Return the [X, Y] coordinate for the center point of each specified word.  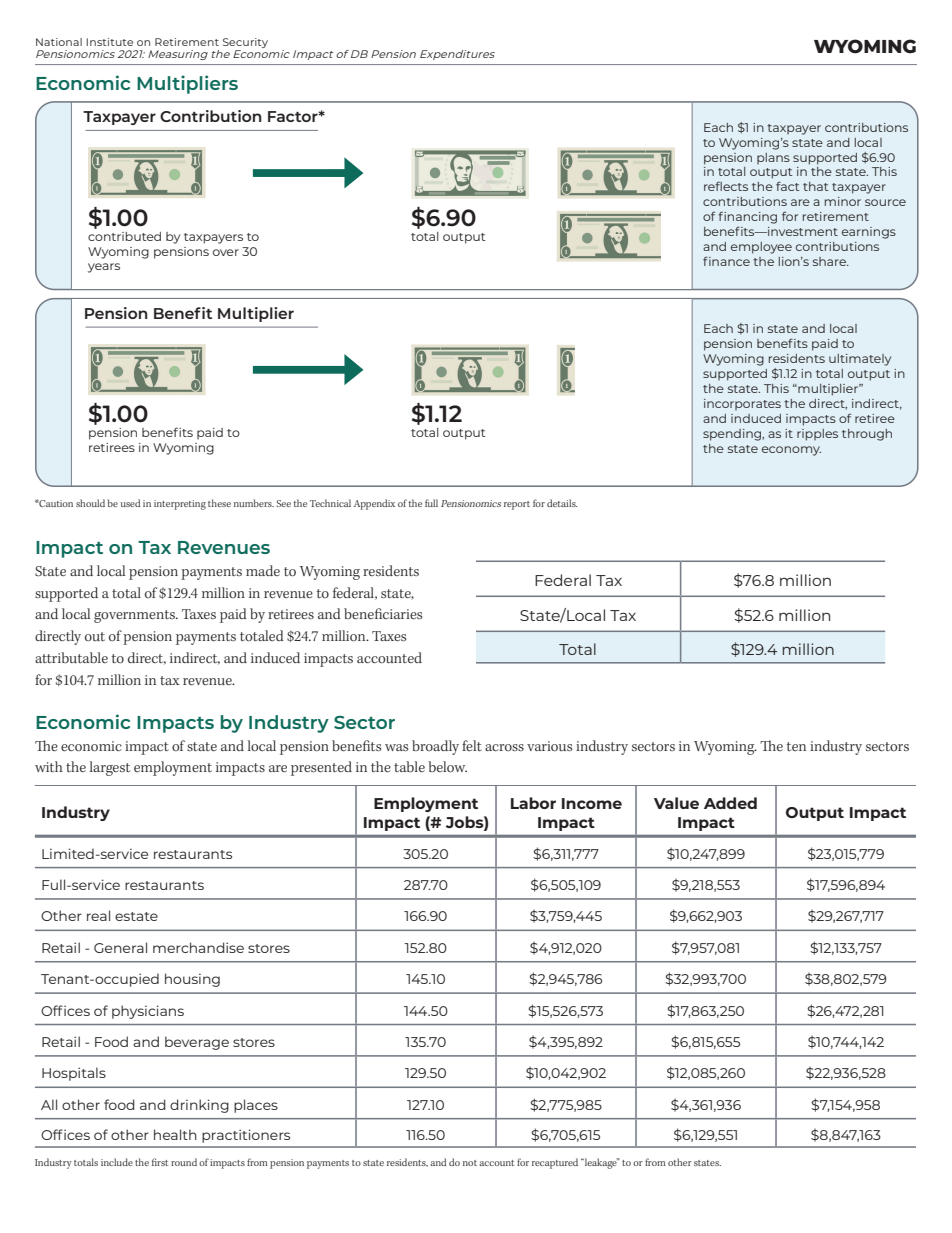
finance [726, 261]
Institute [109, 42]
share [831, 261]
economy [791, 451]
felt [472, 745]
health [175, 1134]
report [517, 505]
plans [773, 158]
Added [730, 803]
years [104, 268]
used [130, 503]
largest [110, 768]
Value [676, 803]
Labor [533, 803]
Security [245, 43]
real [98, 915]
